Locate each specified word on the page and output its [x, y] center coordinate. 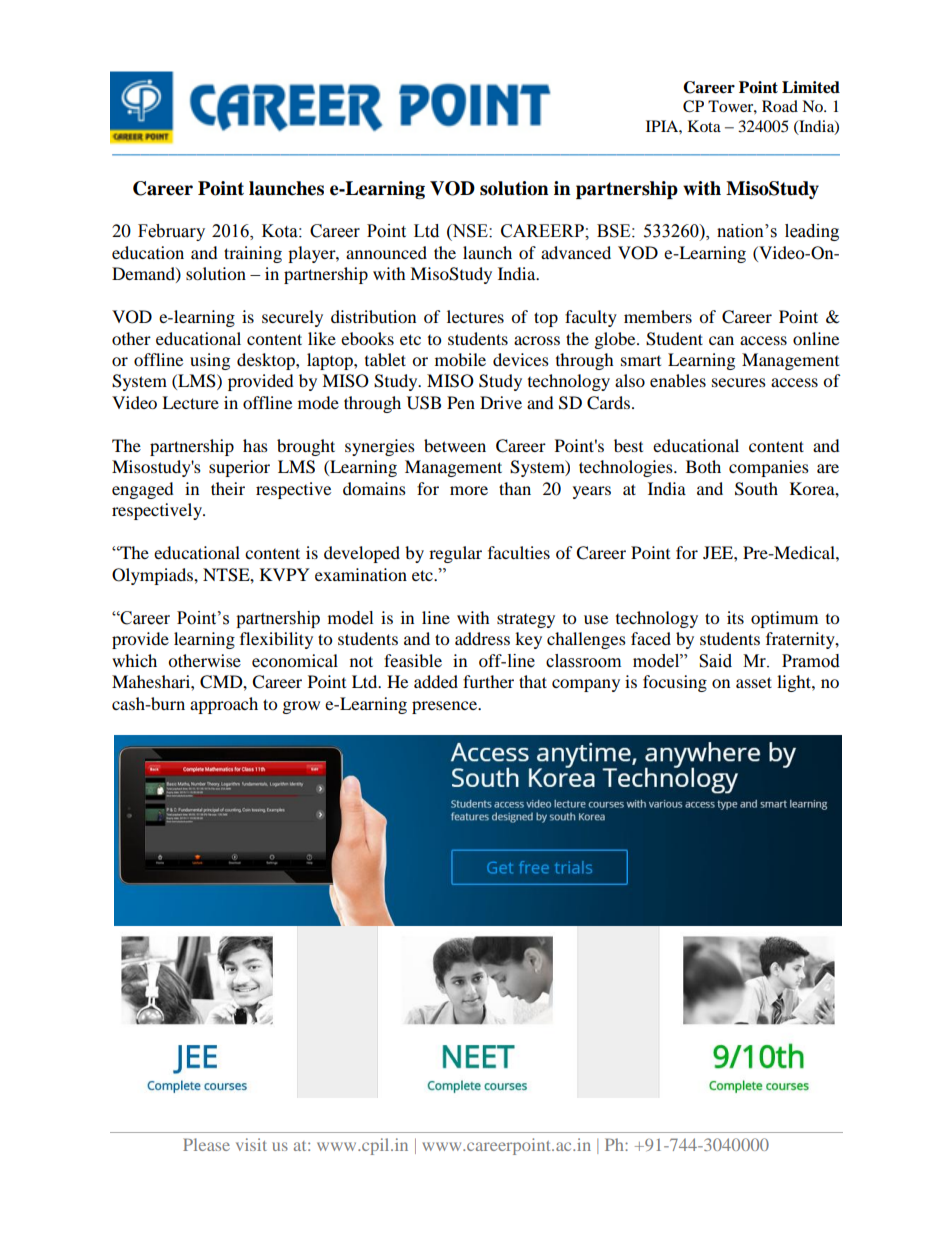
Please [206, 1144]
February [171, 232]
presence [445, 707]
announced [386, 252]
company [586, 685]
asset [754, 682]
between [455, 445]
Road [780, 106]
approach [224, 705]
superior [239, 468]
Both [703, 466]
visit [251, 1144]
